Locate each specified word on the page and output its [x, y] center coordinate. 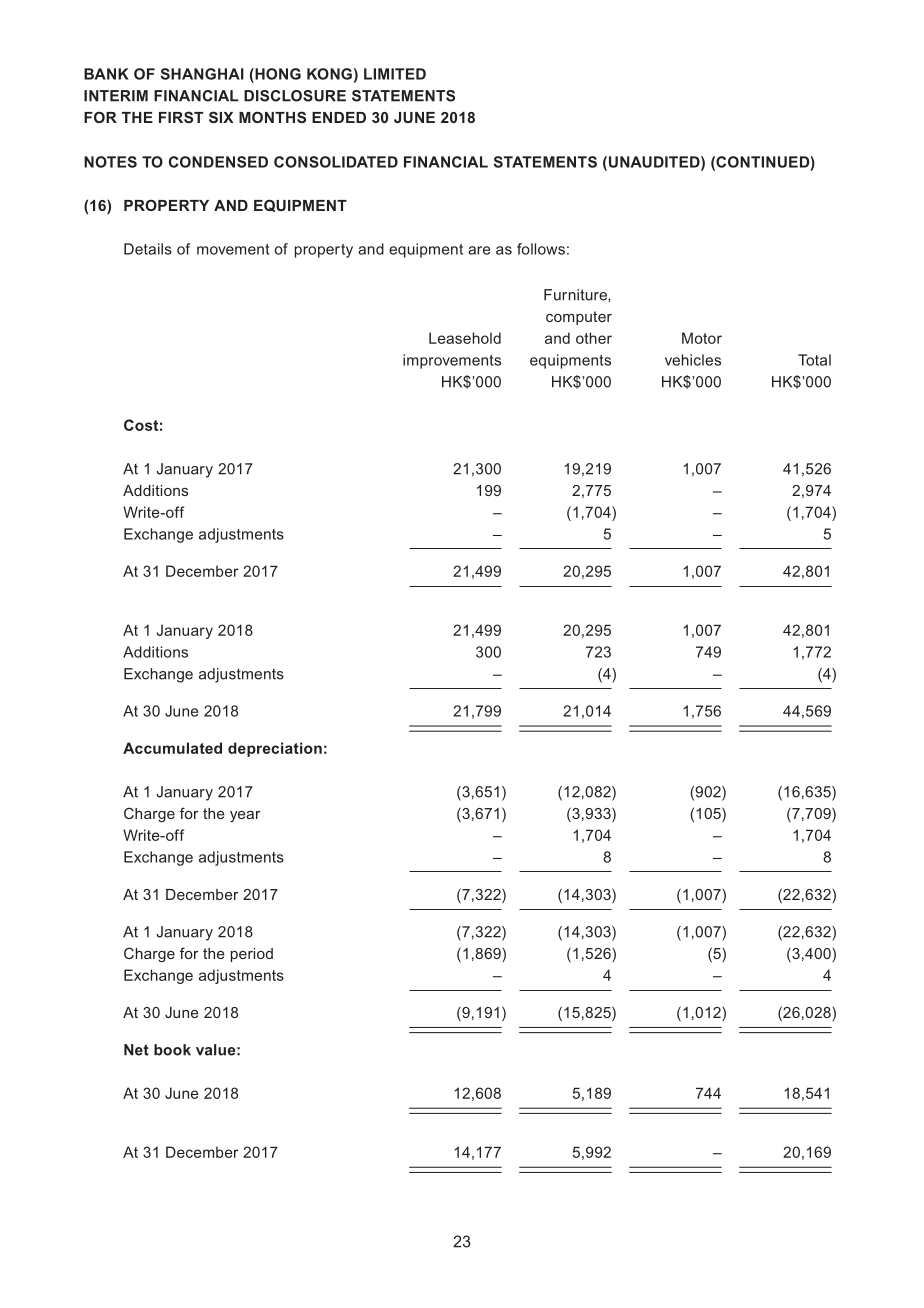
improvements [452, 361]
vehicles [693, 360]
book [172, 1050]
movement [233, 249]
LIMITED [395, 74]
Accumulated [172, 748]
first [181, 117]
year [245, 816]
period [252, 955]
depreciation [275, 749]
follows [541, 249]
